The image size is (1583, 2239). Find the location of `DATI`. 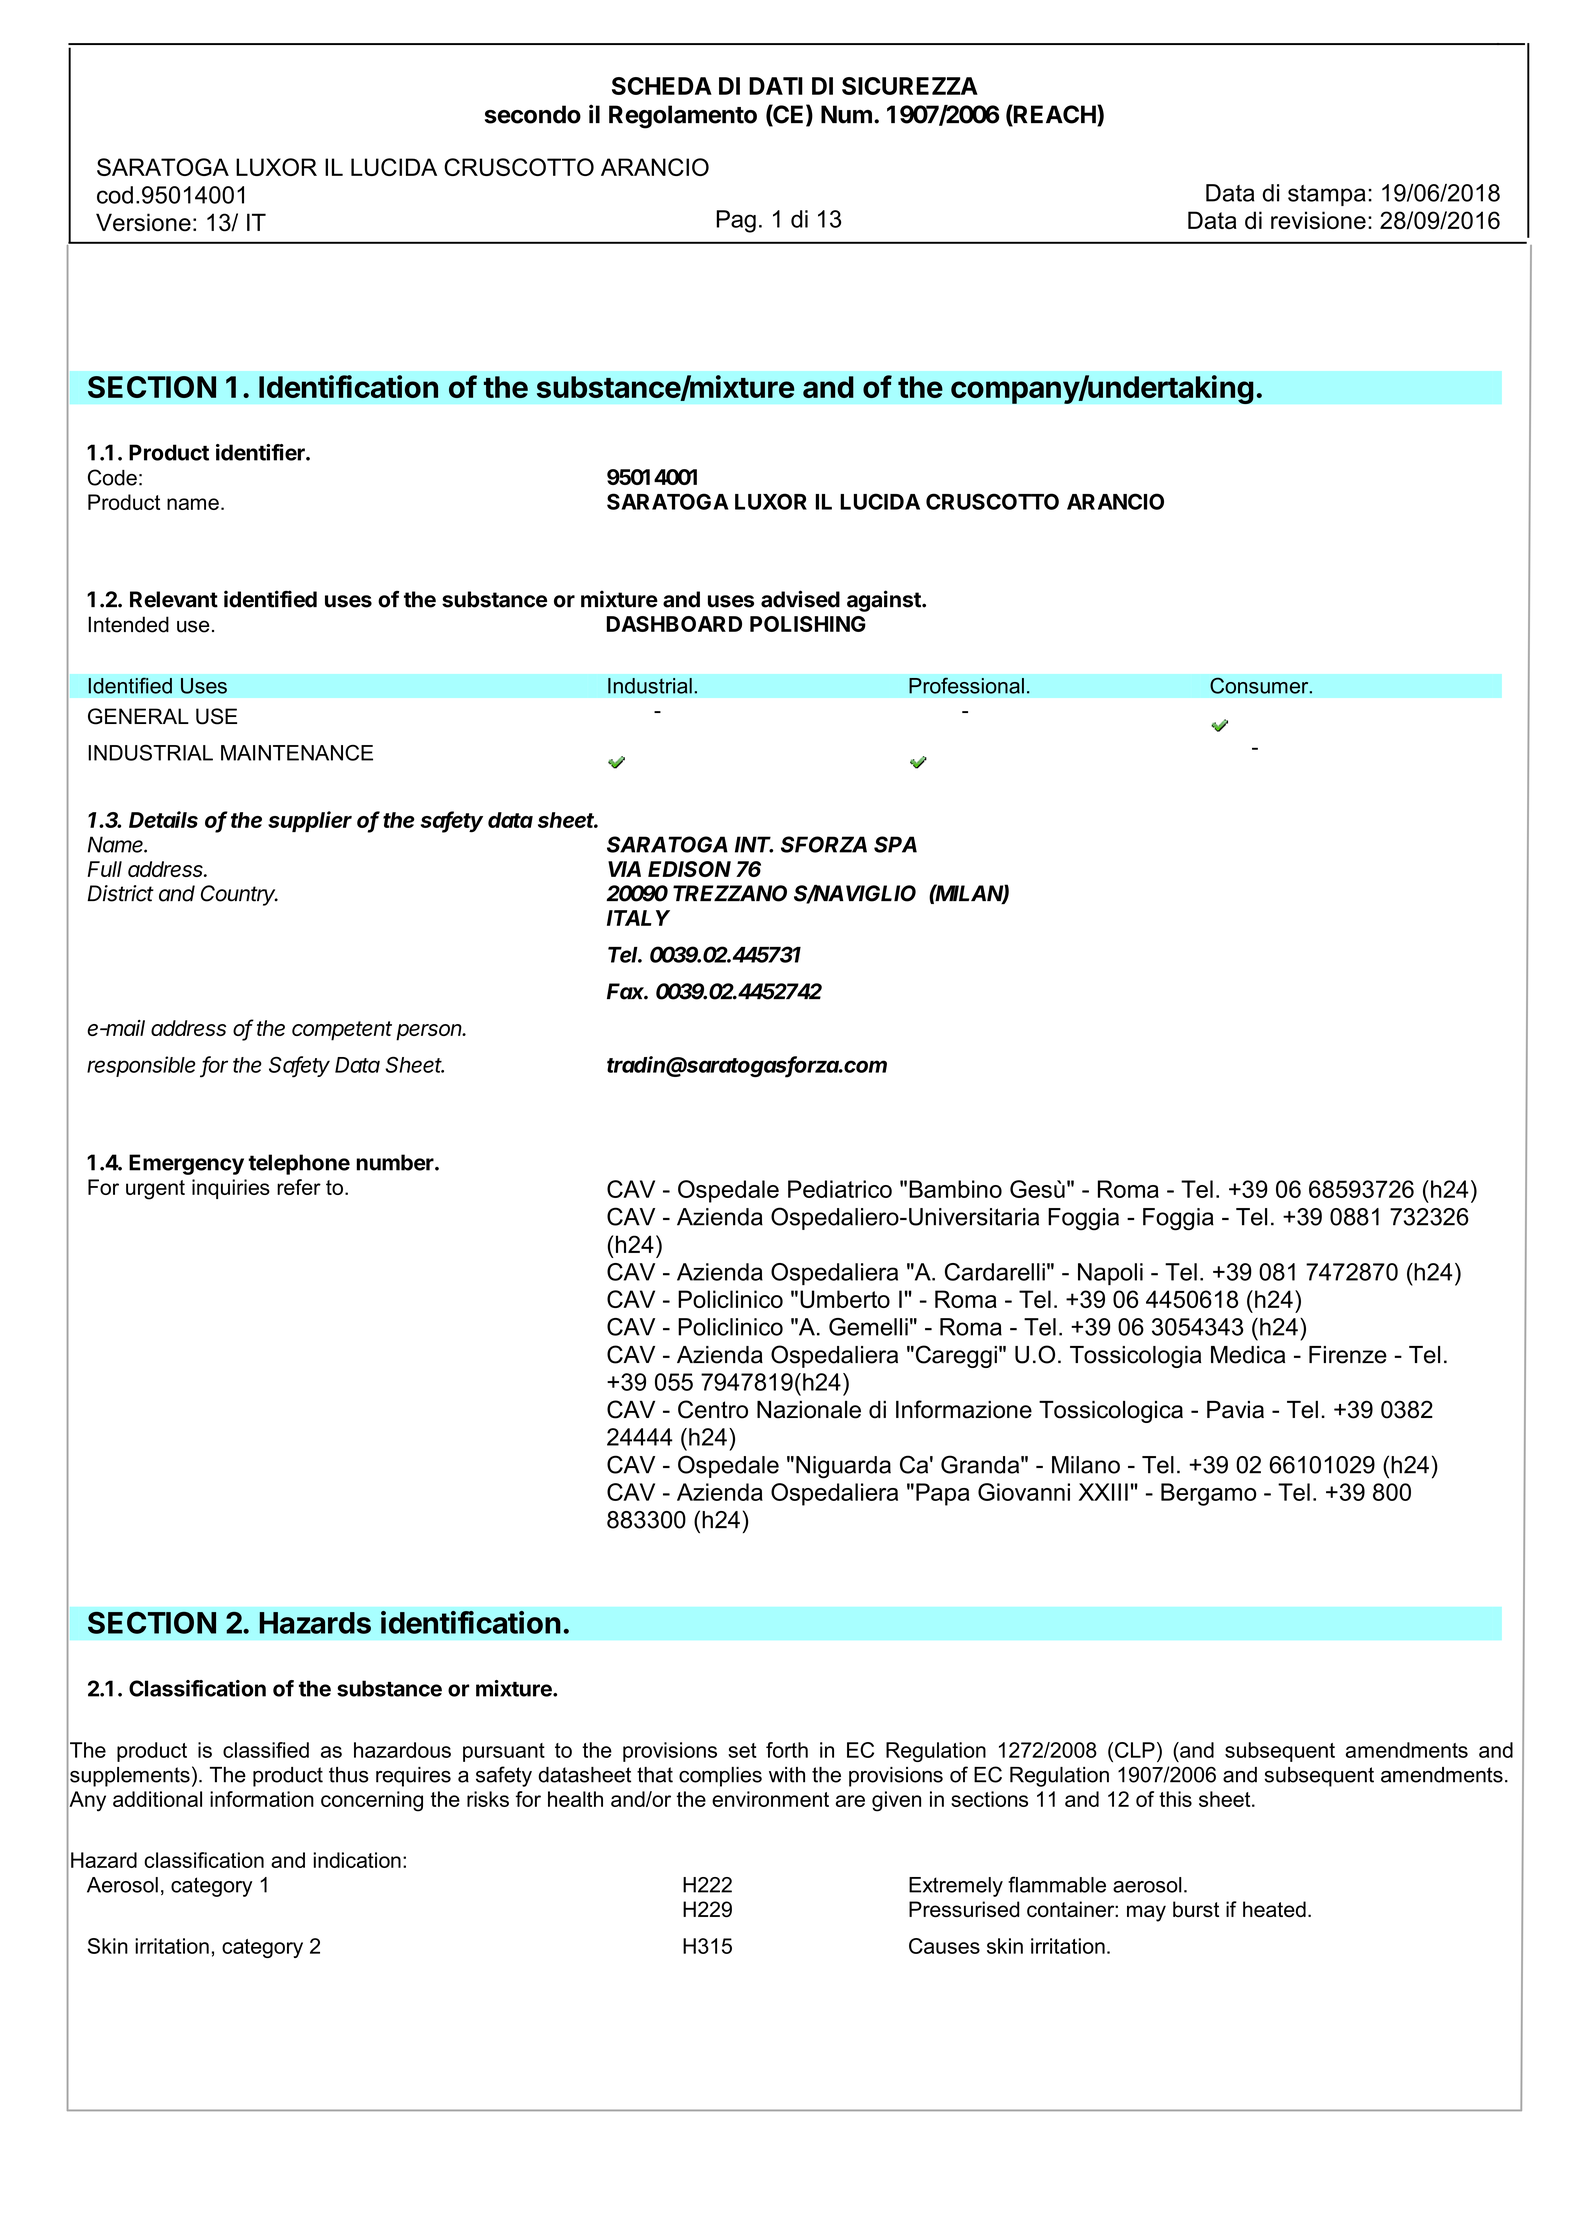

DATI is located at coordinates (776, 86).
